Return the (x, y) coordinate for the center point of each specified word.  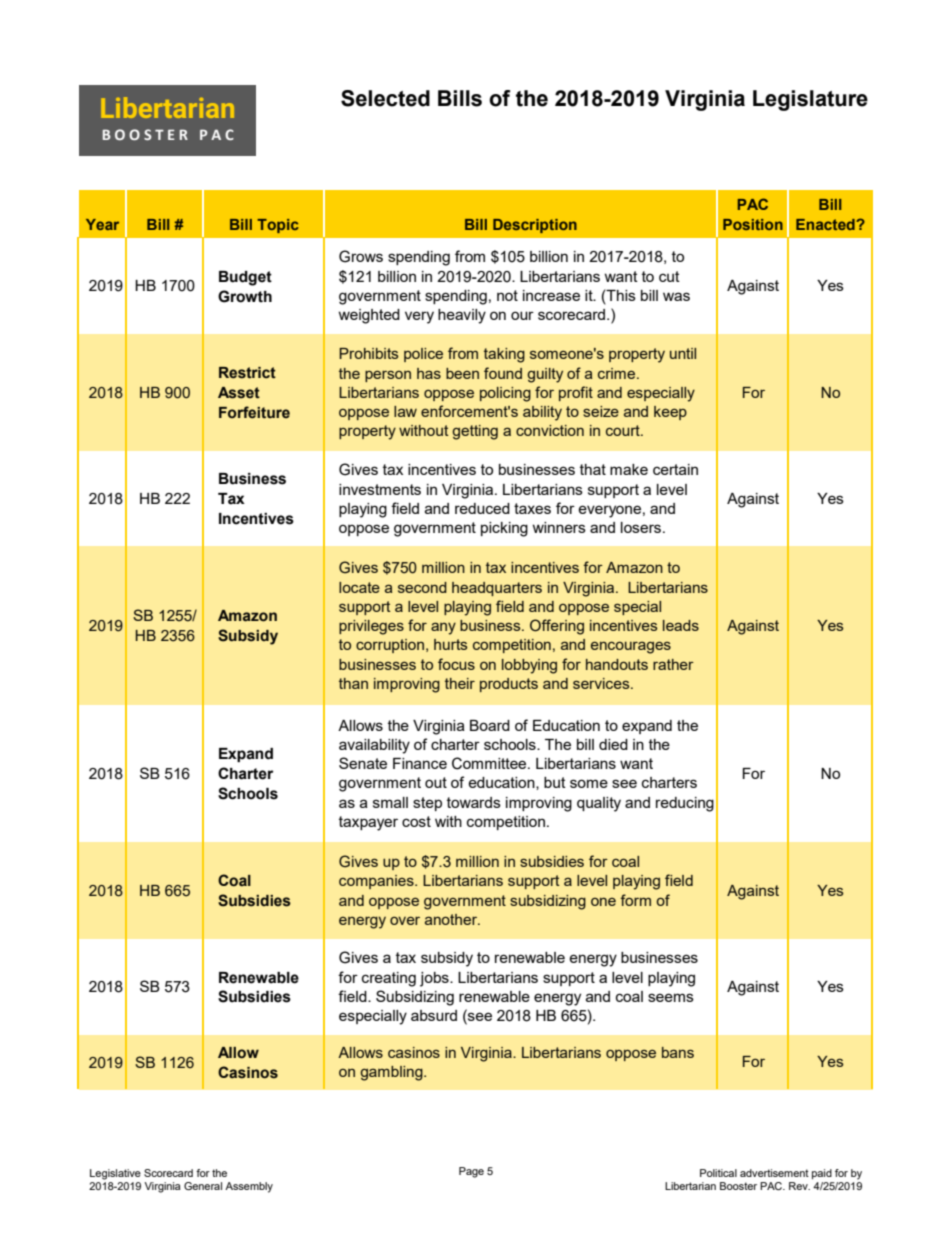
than (353, 683)
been (462, 373)
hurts (451, 644)
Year (102, 224)
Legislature (810, 100)
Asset (239, 393)
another (452, 919)
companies (377, 882)
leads (681, 625)
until (683, 353)
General (203, 1186)
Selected (385, 98)
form (635, 900)
